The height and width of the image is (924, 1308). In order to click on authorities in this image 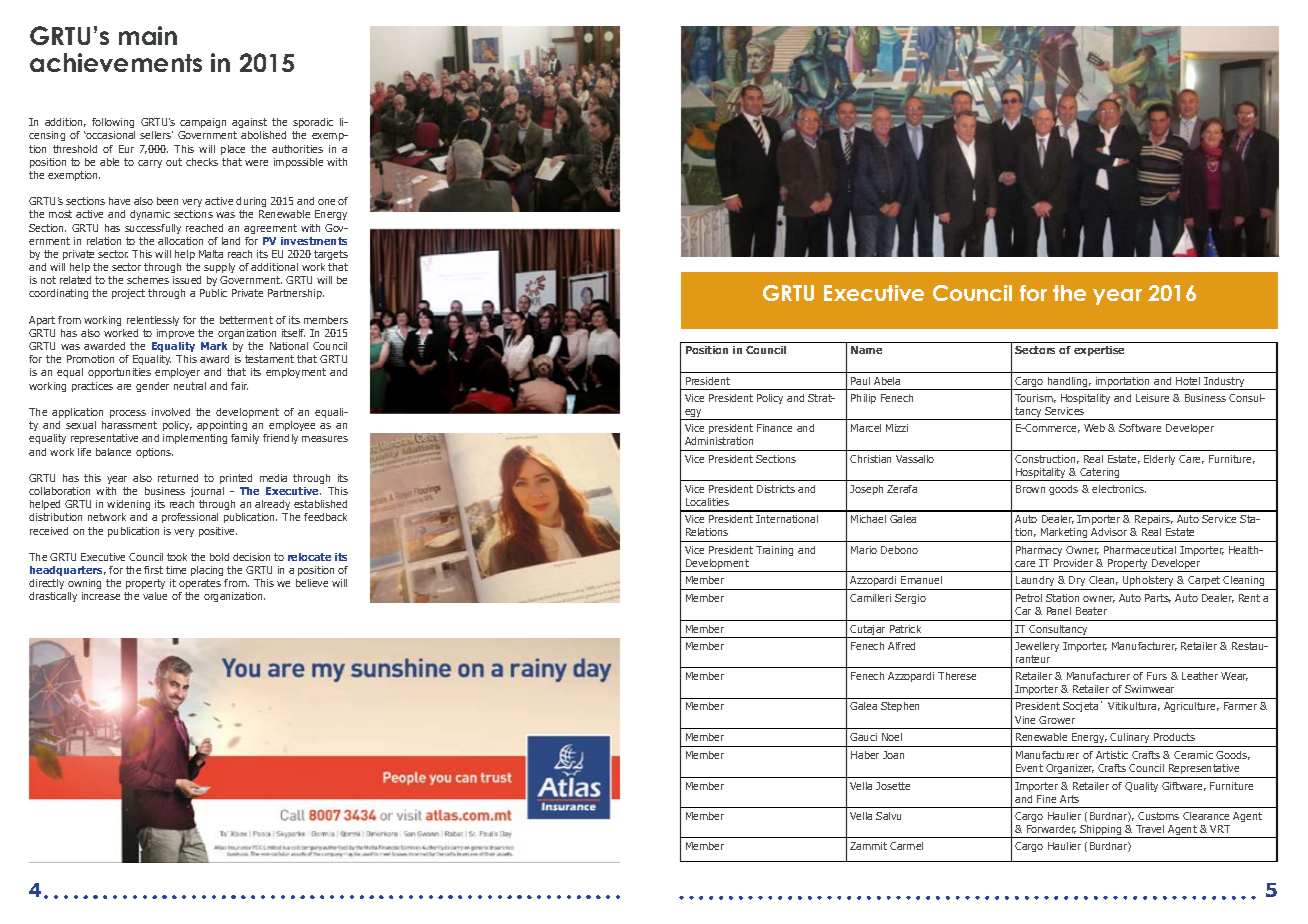, I will do `click(297, 149)`.
